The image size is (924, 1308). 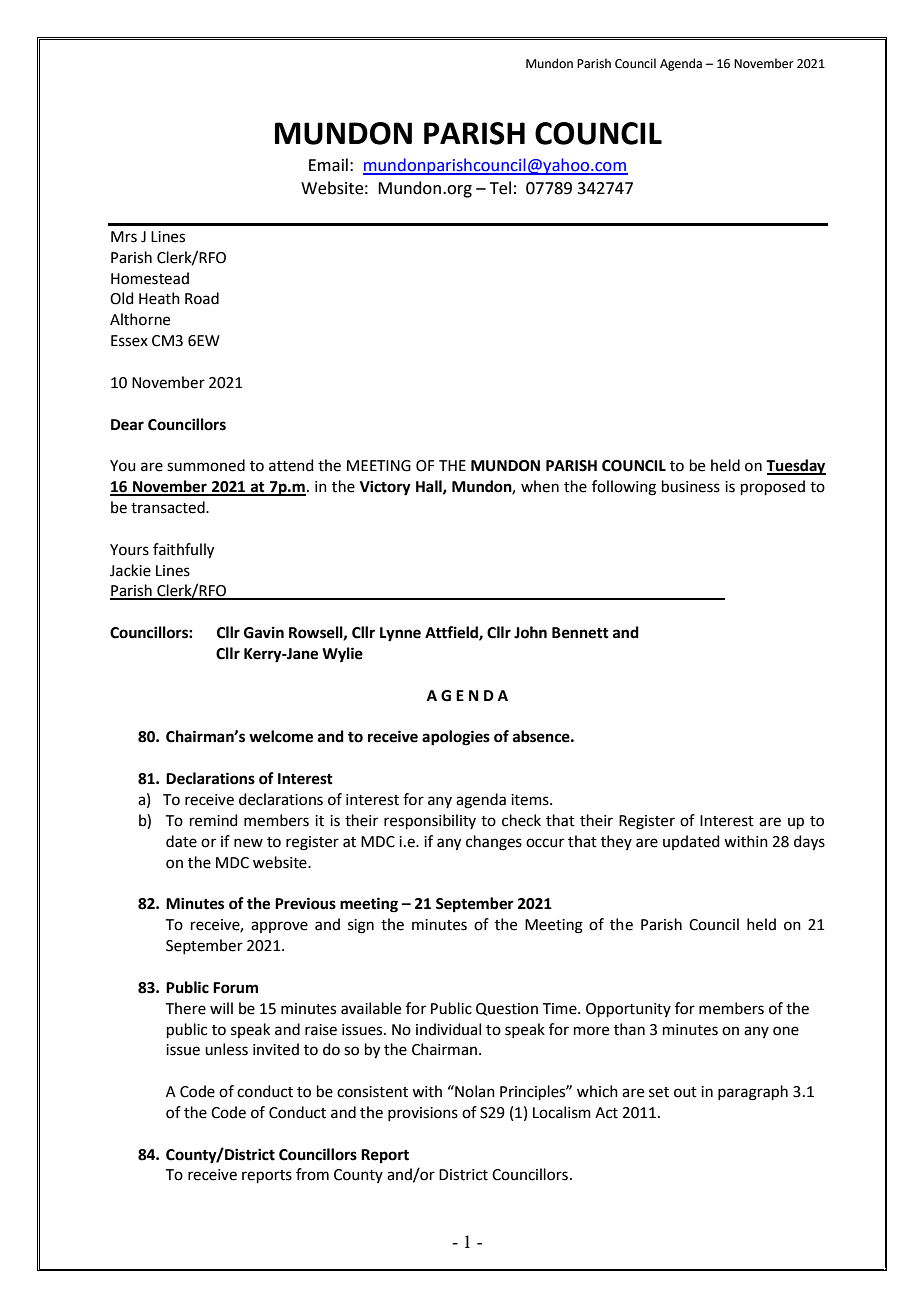 What do you see at coordinates (500, 188) in the page?
I see `Tel` at bounding box center [500, 188].
